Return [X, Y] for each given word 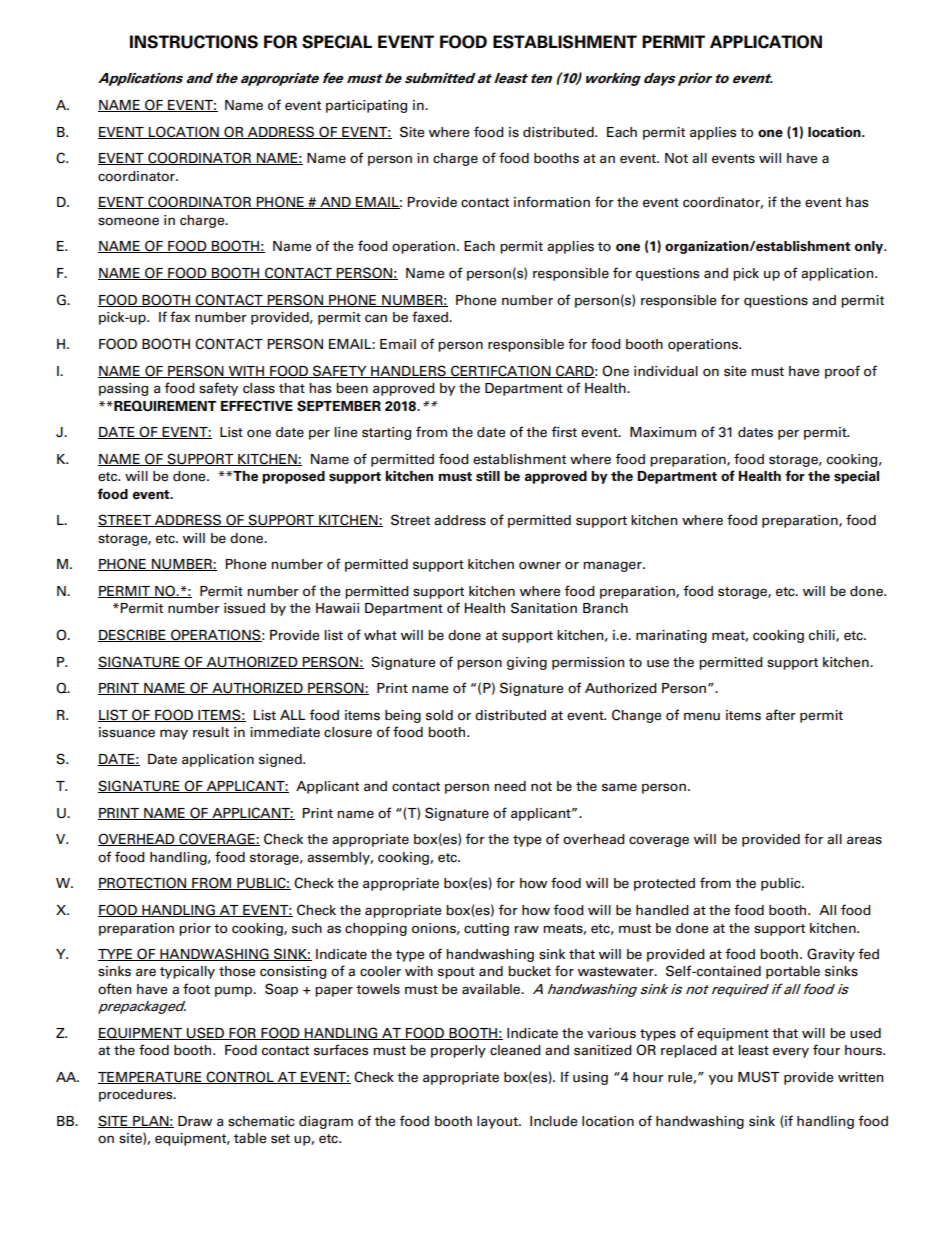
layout [498, 1122]
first [564, 432]
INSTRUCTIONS [194, 42]
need [510, 786]
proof [842, 372]
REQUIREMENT [164, 406]
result [211, 732]
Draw [195, 1121]
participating [366, 106]
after [781, 715]
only [870, 247]
